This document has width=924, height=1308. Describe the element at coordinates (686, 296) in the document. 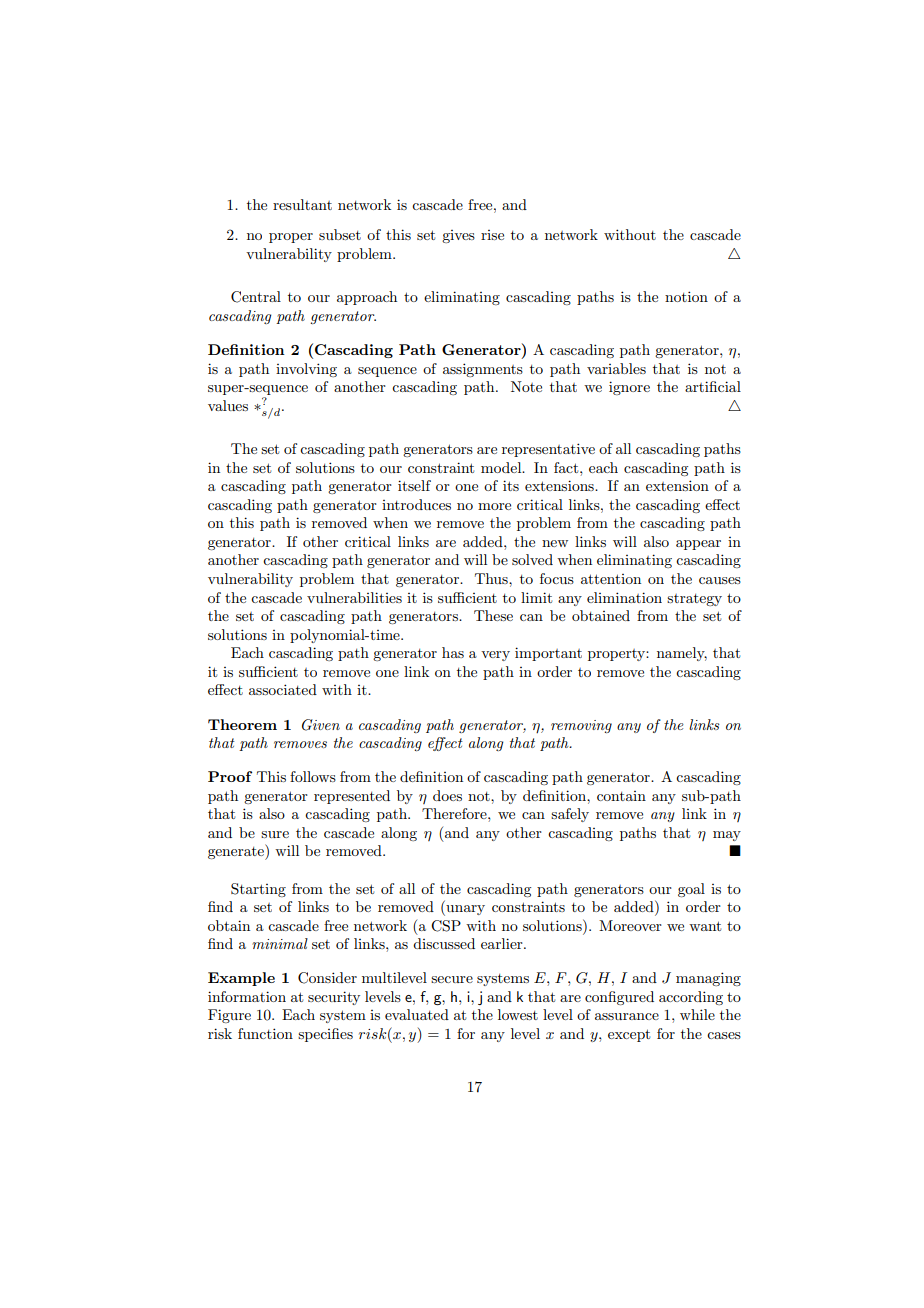

I see `notion` at that location.
